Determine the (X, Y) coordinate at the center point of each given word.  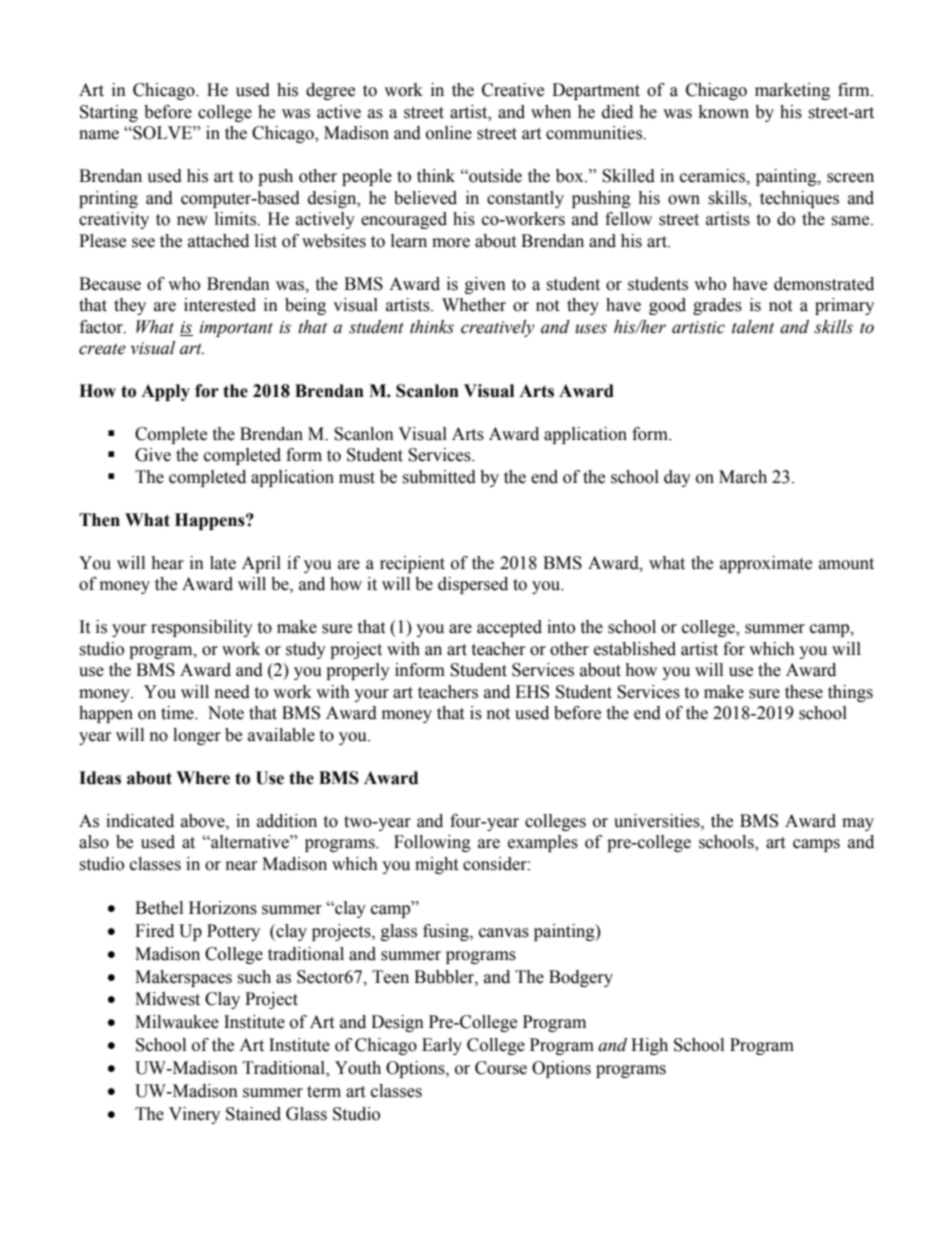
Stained (253, 1114)
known (724, 112)
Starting (109, 113)
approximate (766, 564)
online (449, 133)
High (649, 1046)
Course (501, 1068)
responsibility (202, 628)
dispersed (473, 585)
